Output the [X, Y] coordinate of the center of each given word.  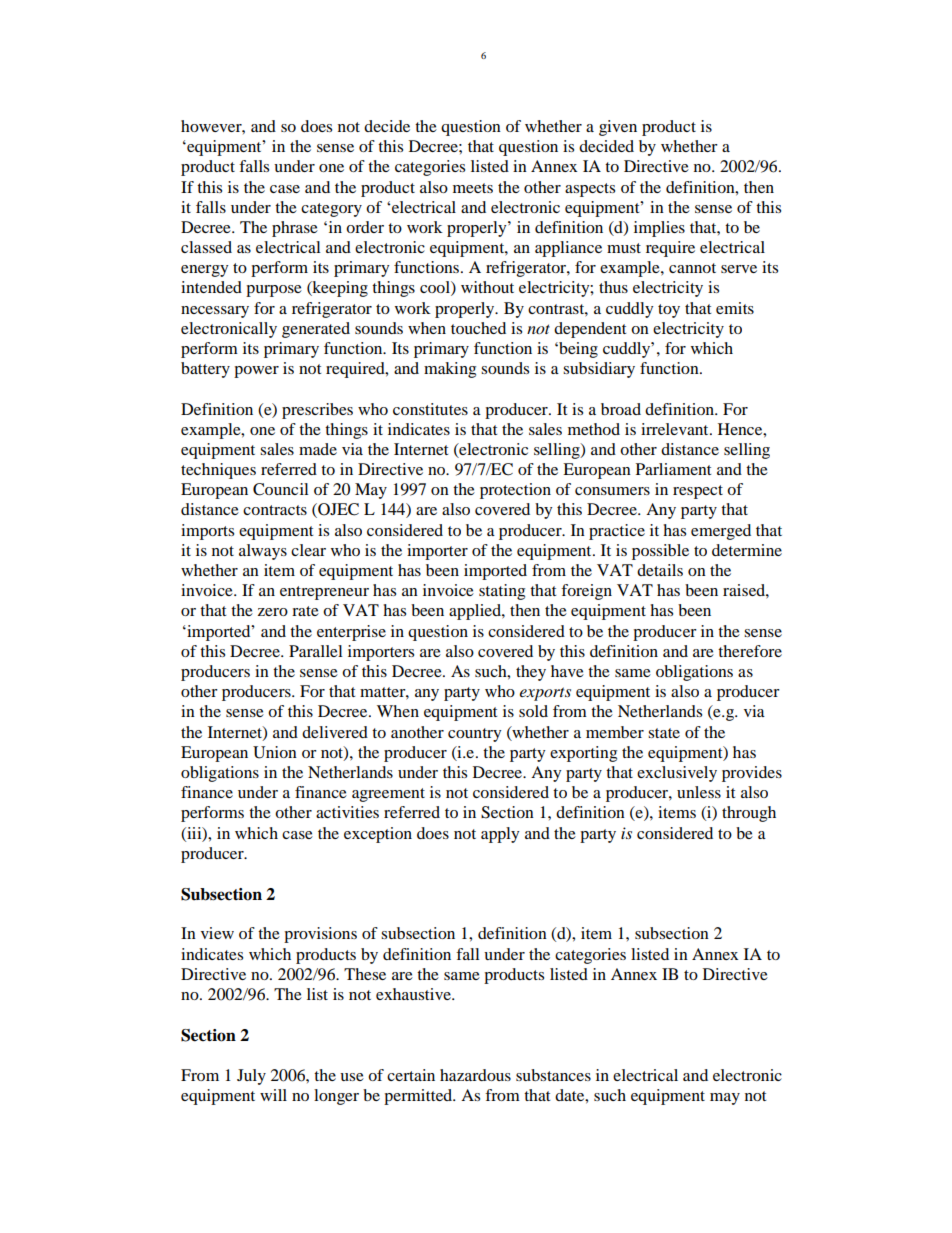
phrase [295, 229]
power [256, 372]
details [660, 570]
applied [476, 612]
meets [473, 188]
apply [500, 835]
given [618, 128]
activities [347, 812]
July [251, 1077]
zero [273, 612]
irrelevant [676, 429]
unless [699, 792]
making [450, 370]
